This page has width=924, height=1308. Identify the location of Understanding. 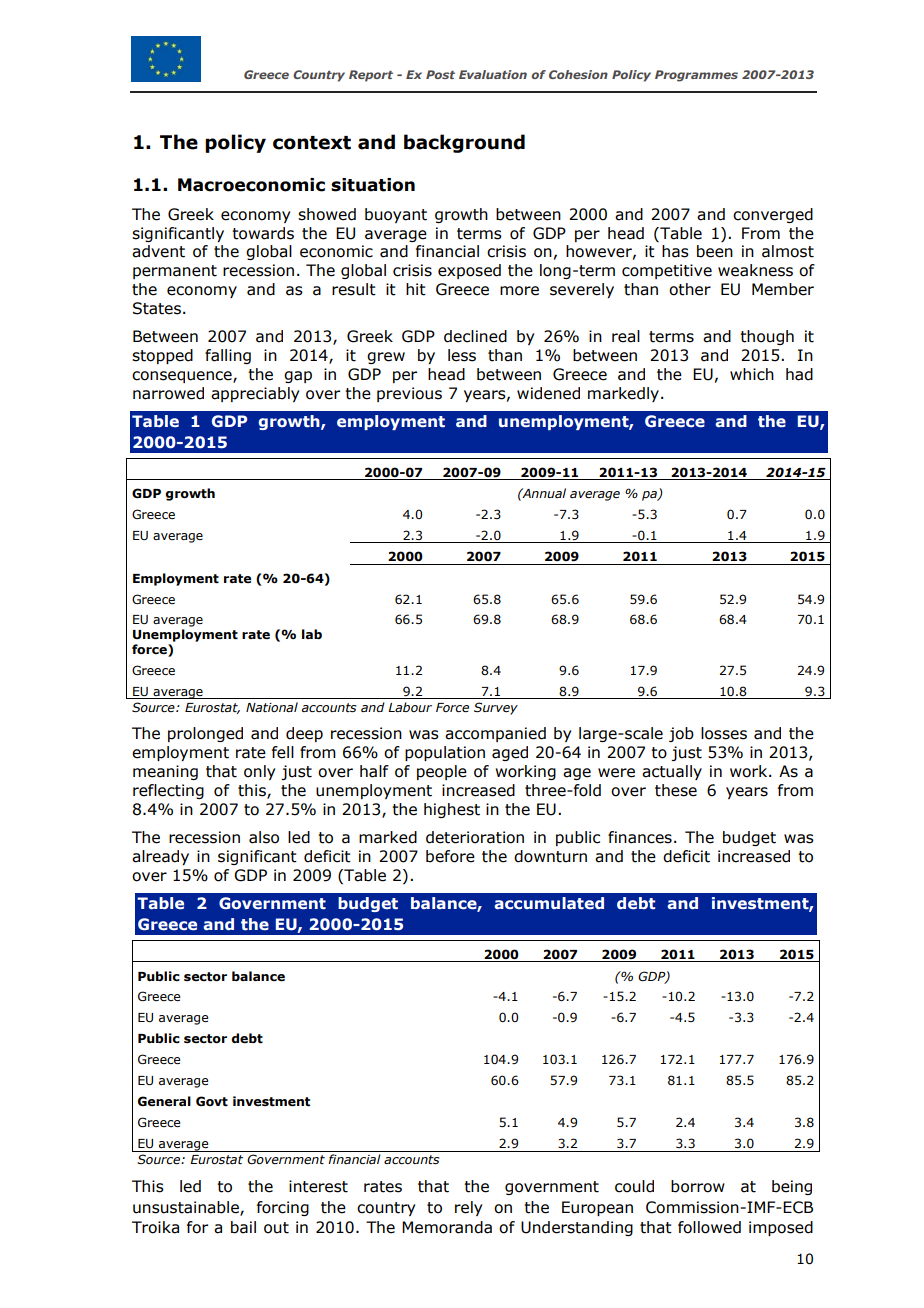
(577, 1228).
